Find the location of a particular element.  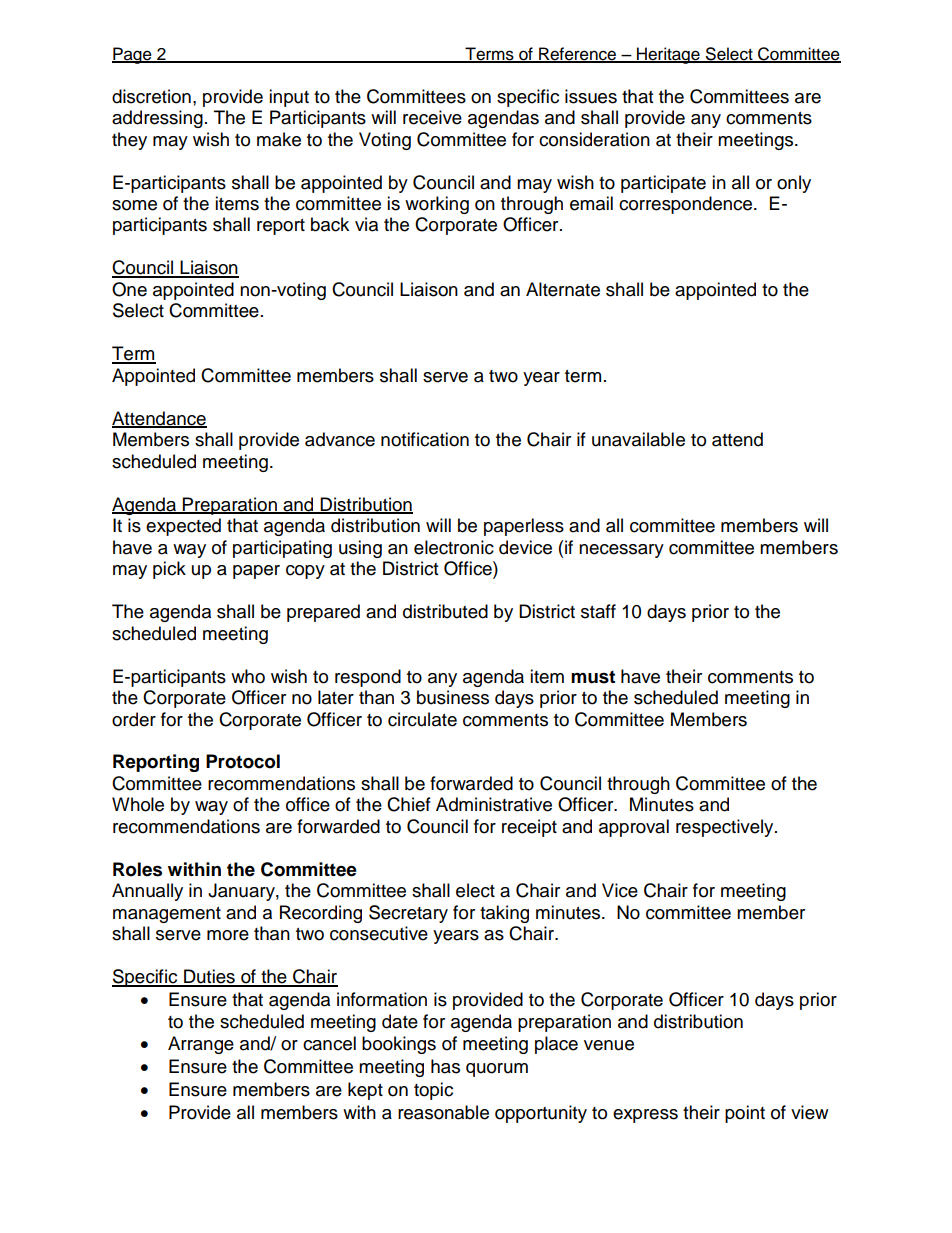

Heritage is located at coordinates (668, 55).
